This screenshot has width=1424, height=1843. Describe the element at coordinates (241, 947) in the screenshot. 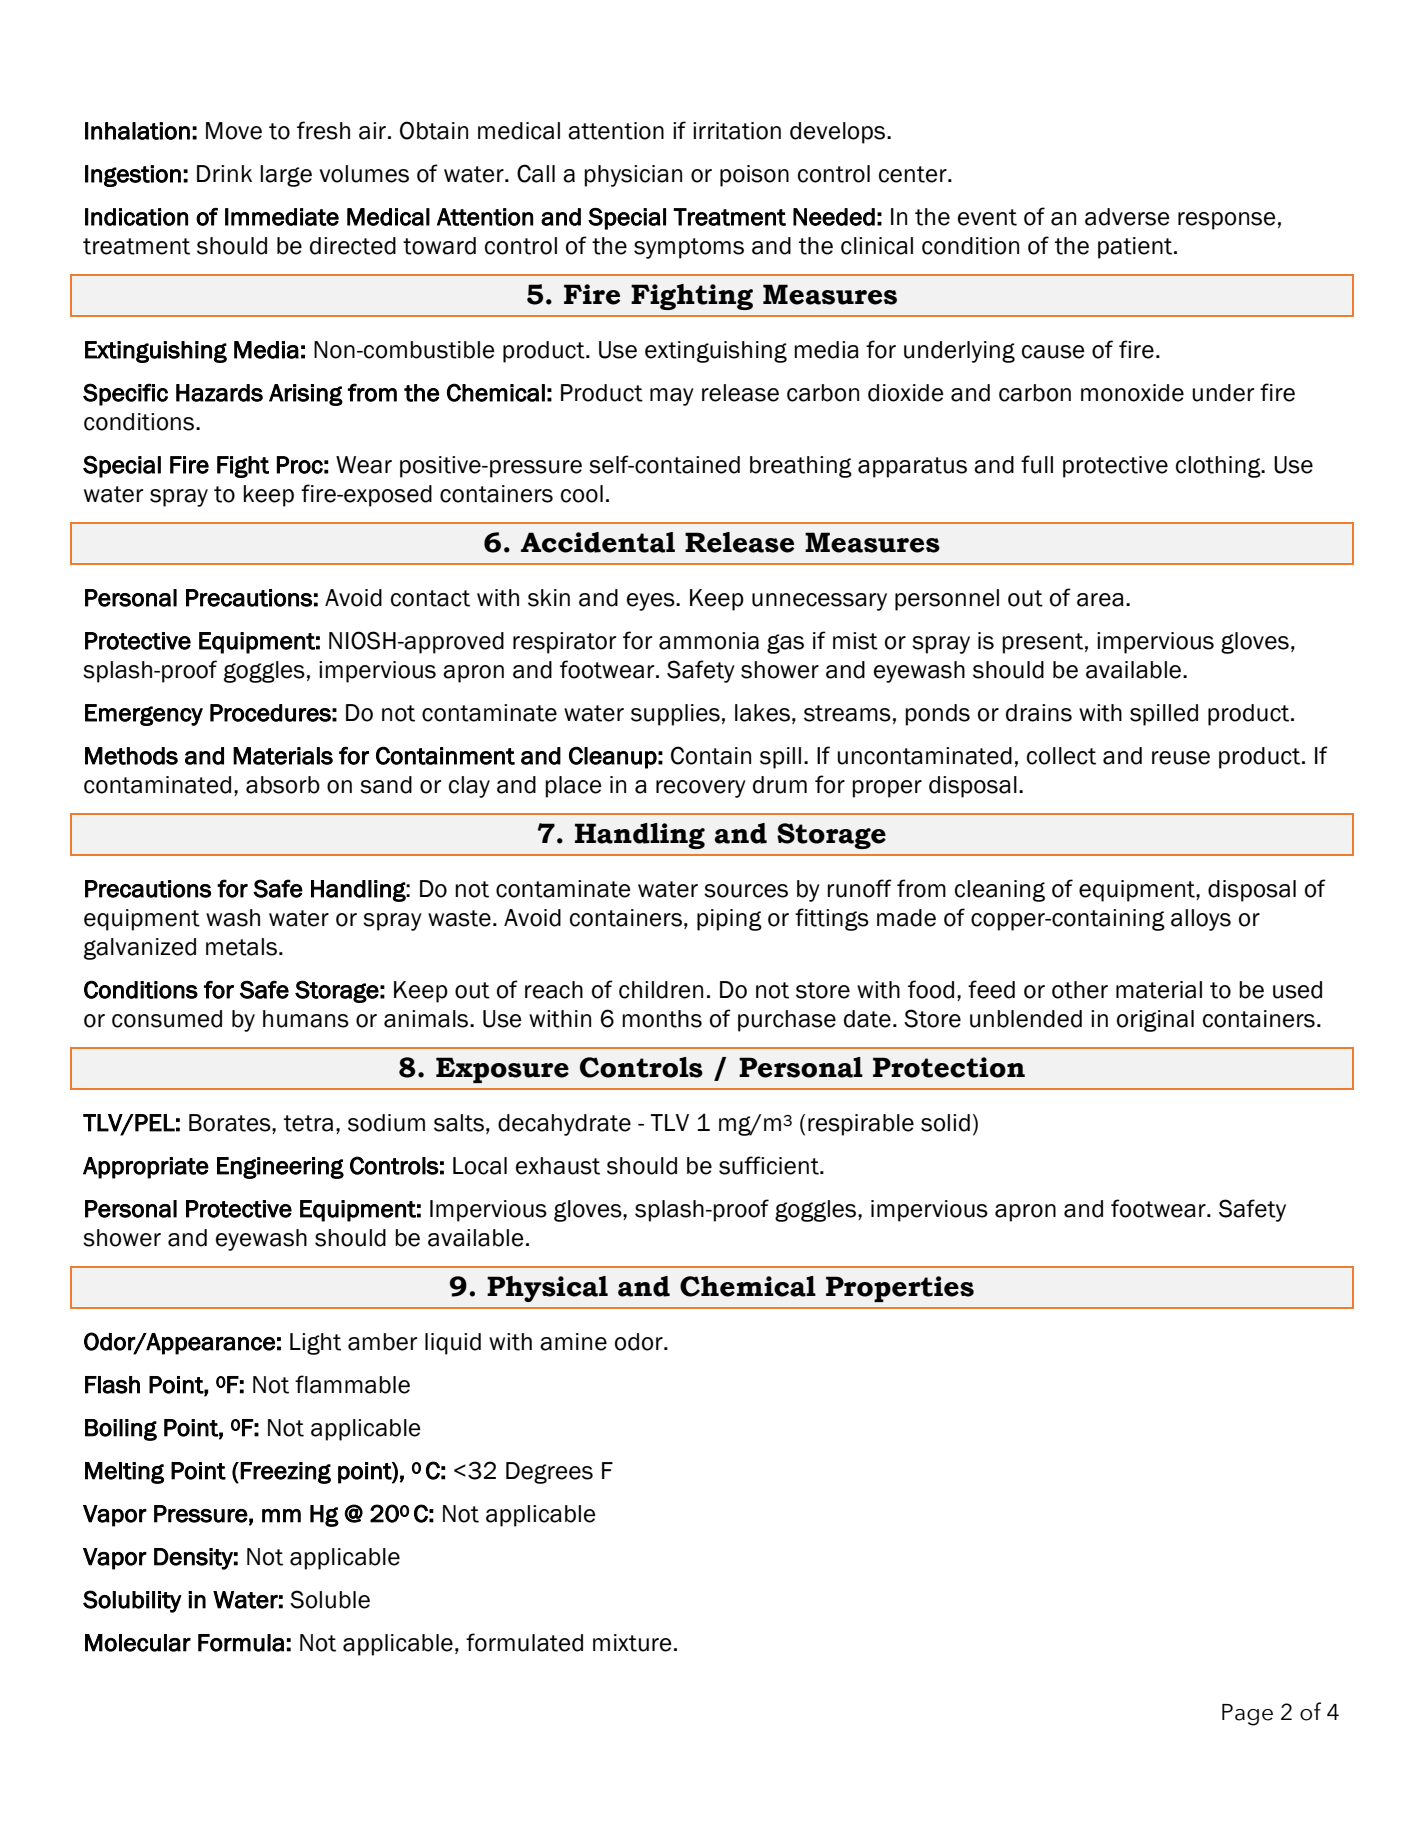

I see `metals` at that location.
